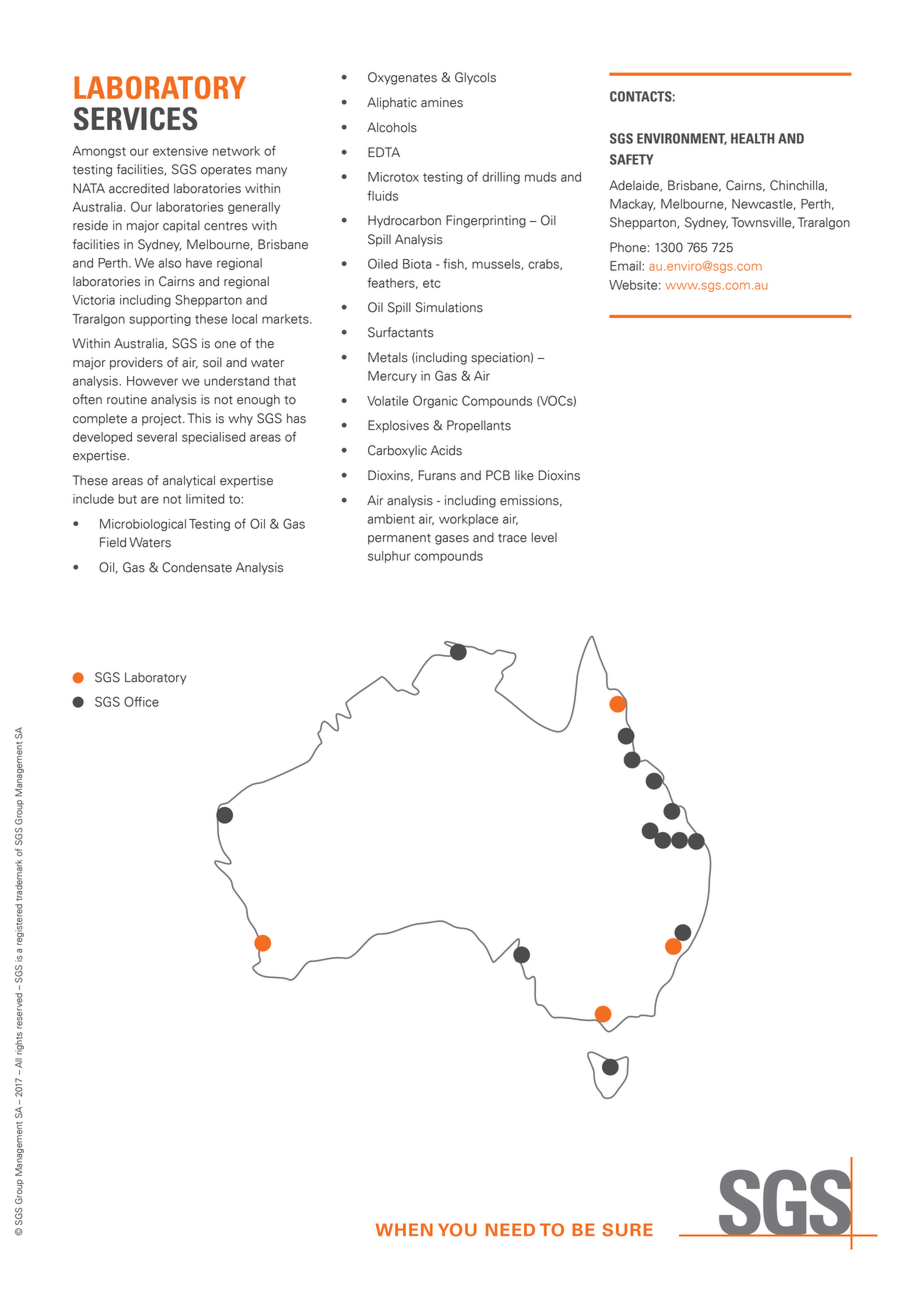 This screenshot has height=1308, width=924. What do you see at coordinates (498, 475) in the screenshot?
I see `PCB` at bounding box center [498, 475].
